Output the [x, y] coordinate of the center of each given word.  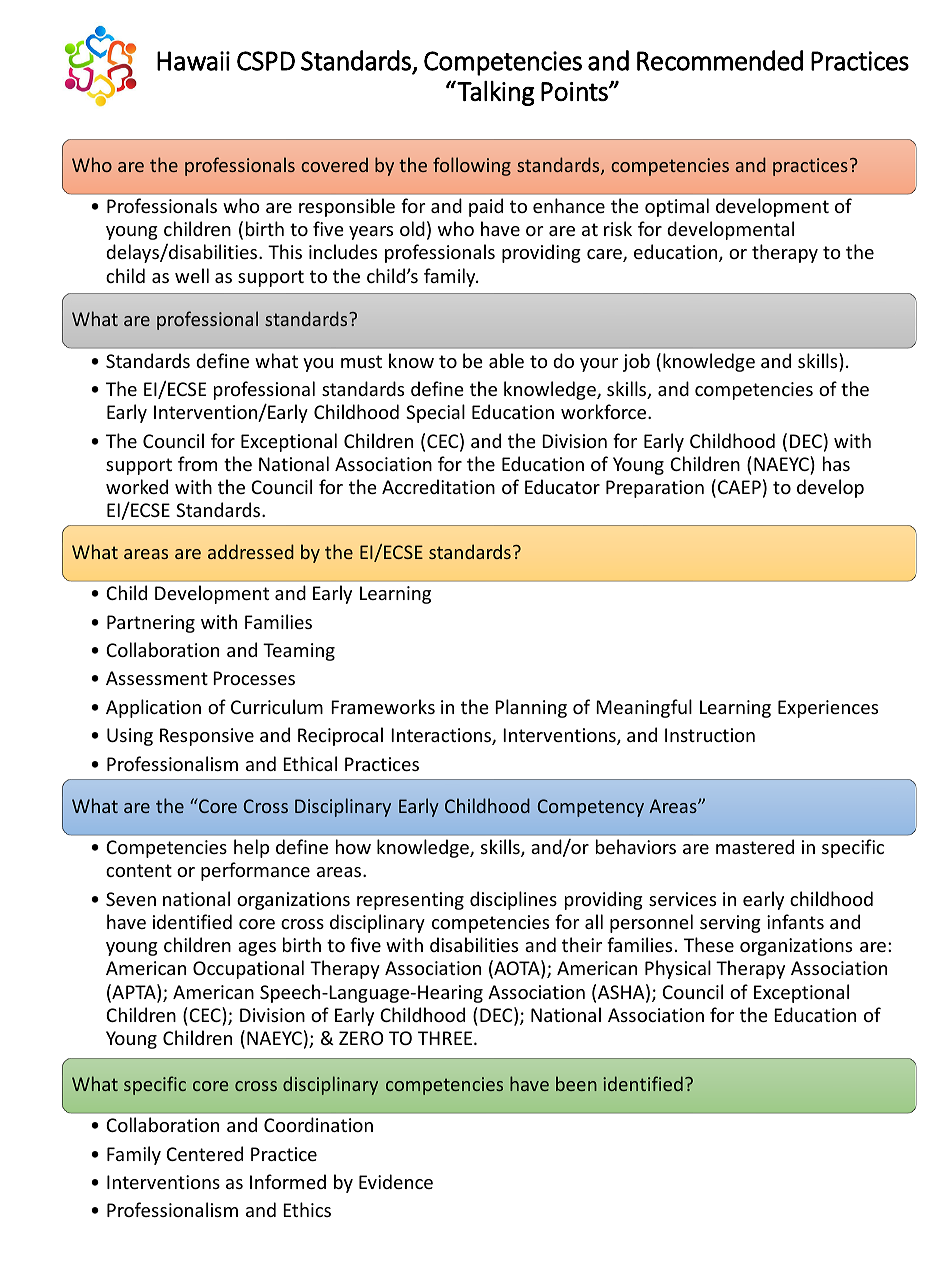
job [636, 362]
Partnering [151, 624]
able [506, 360]
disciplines [513, 900]
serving [730, 924]
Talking [495, 93]
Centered [204, 1153]
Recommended [720, 60]
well [192, 275]
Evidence [396, 1181]
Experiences [828, 709]
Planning [531, 708]
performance [255, 871]
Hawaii [193, 61]
